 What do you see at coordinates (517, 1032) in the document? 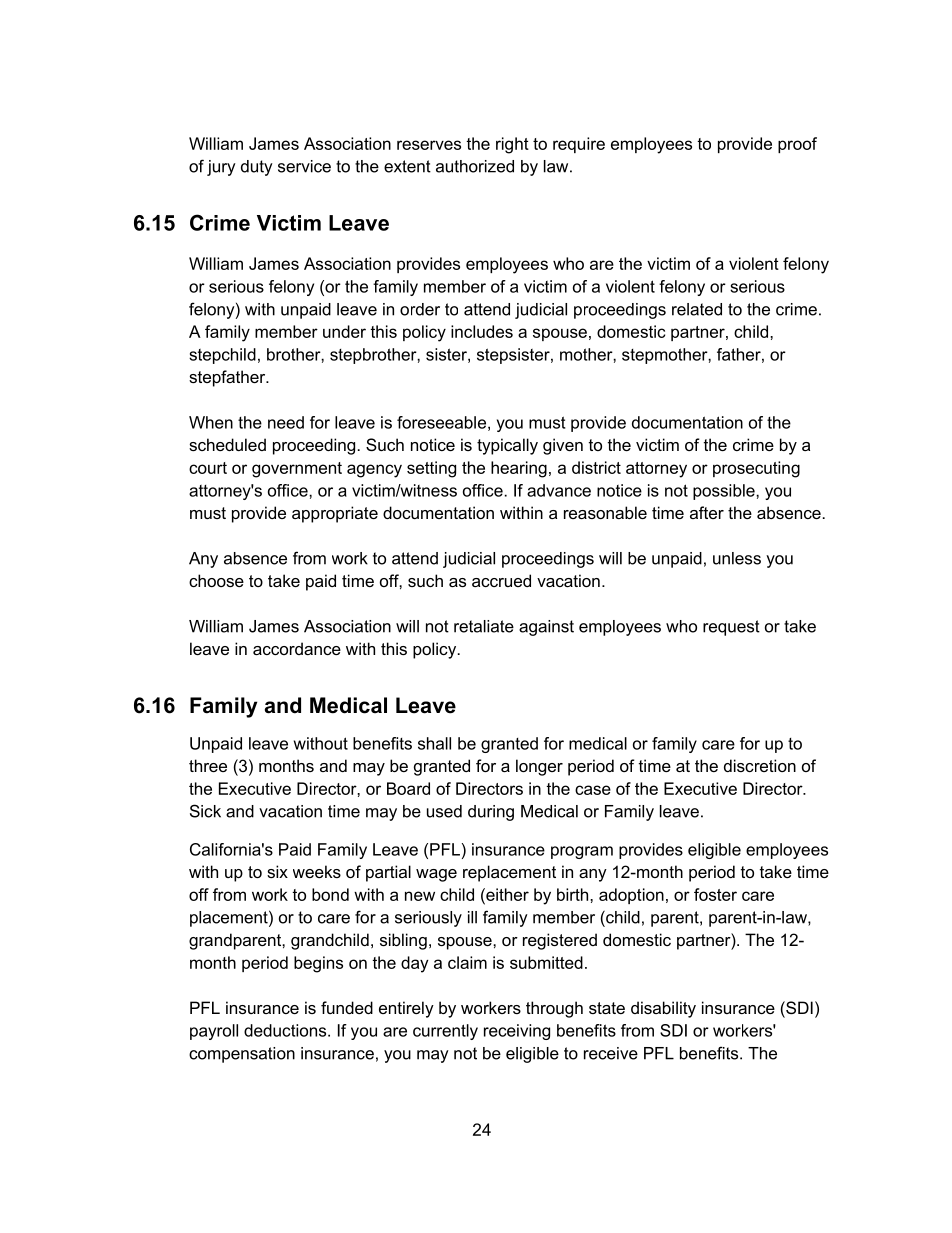
I see `receiving` at bounding box center [517, 1032].
